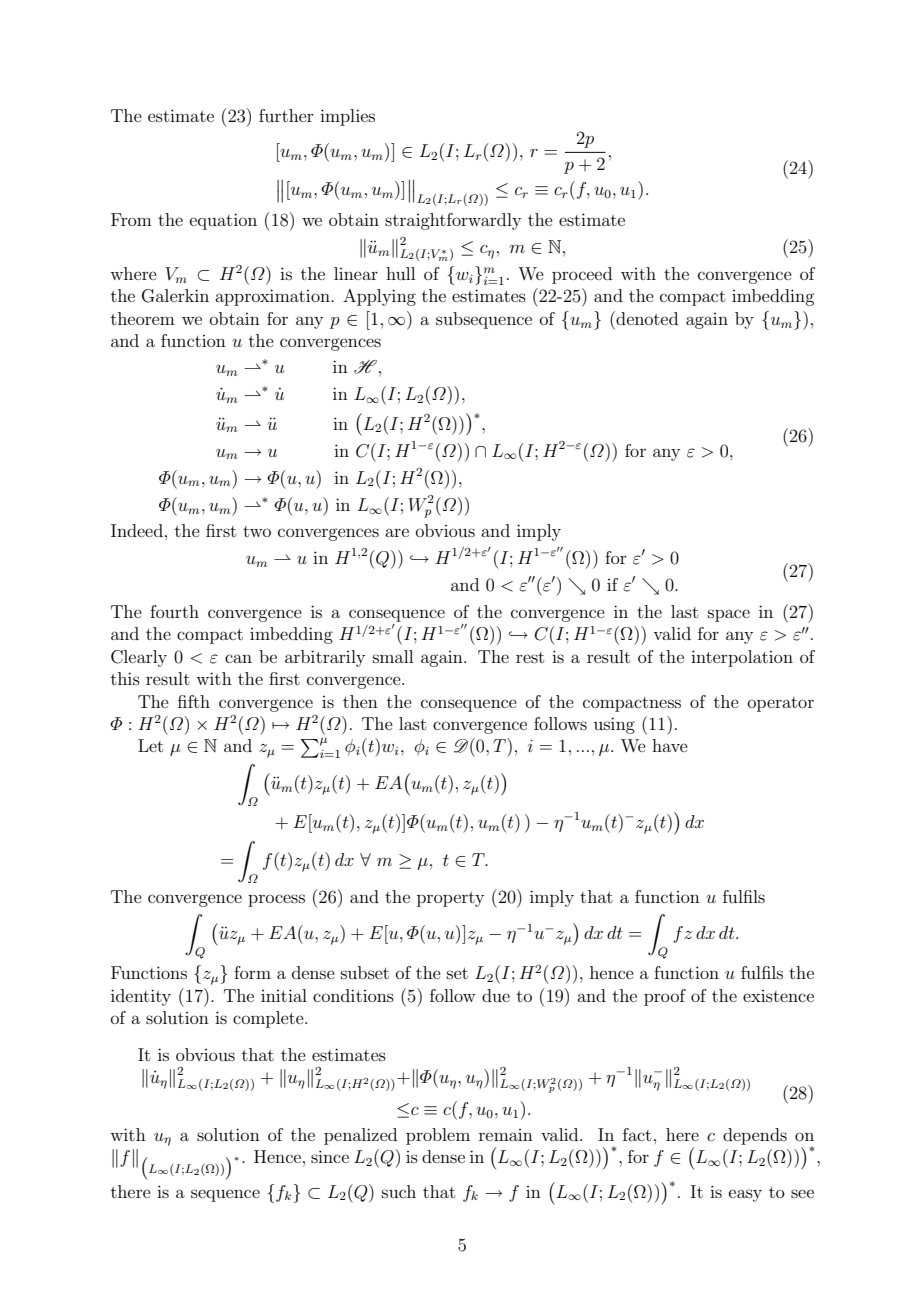 This screenshot has height=1308, width=924. What do you see at coordinates (582, 275) in the screenshot?
I see `proceed` at bounding box center [582, 275].
